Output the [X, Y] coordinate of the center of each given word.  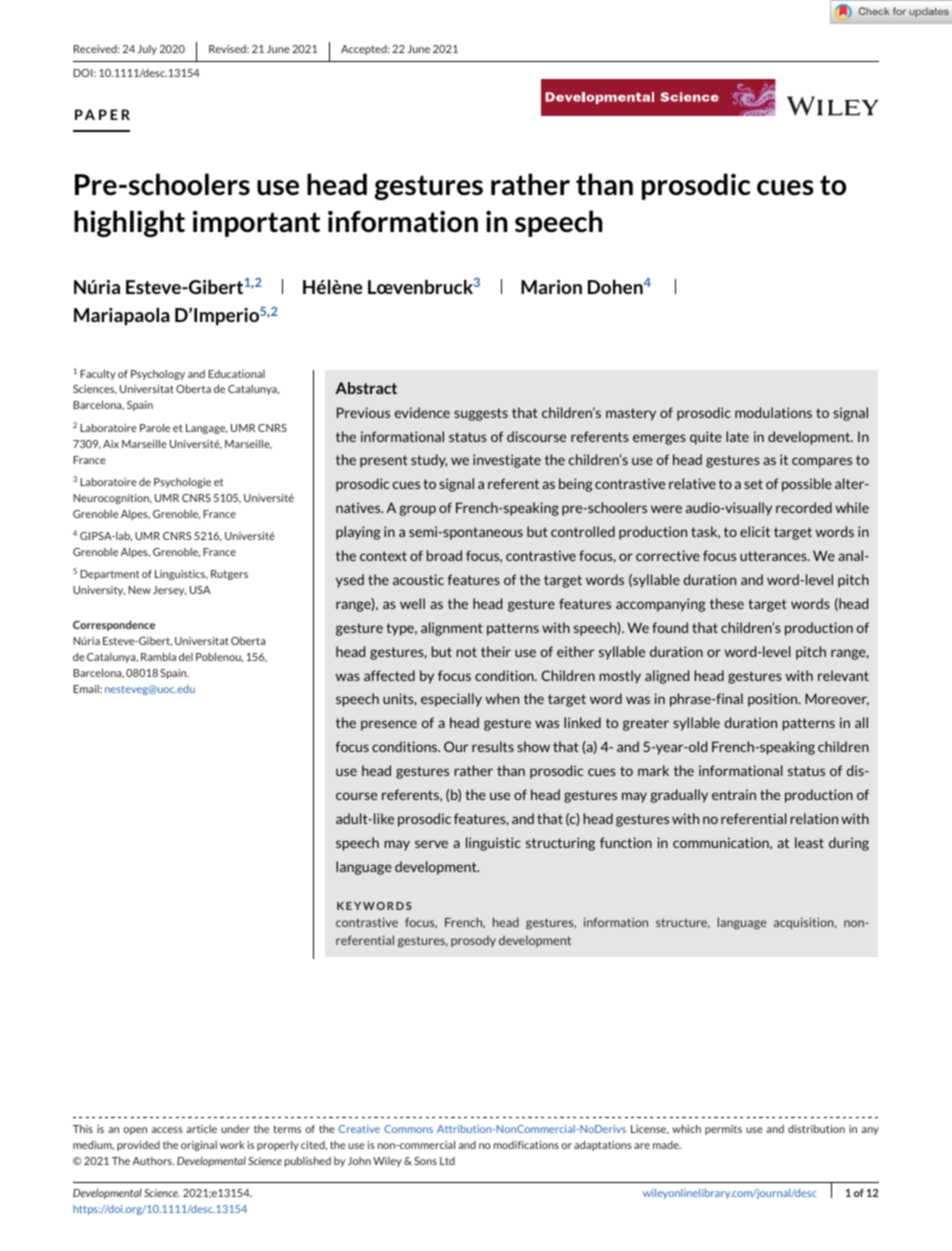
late [737, 436]
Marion [551, 287]
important [256, 224]
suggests [481, 414]
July [147, 50]
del [186, 657]
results [493, 746]
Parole [155, 428]
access [167, 1130]
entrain [734, 794]
